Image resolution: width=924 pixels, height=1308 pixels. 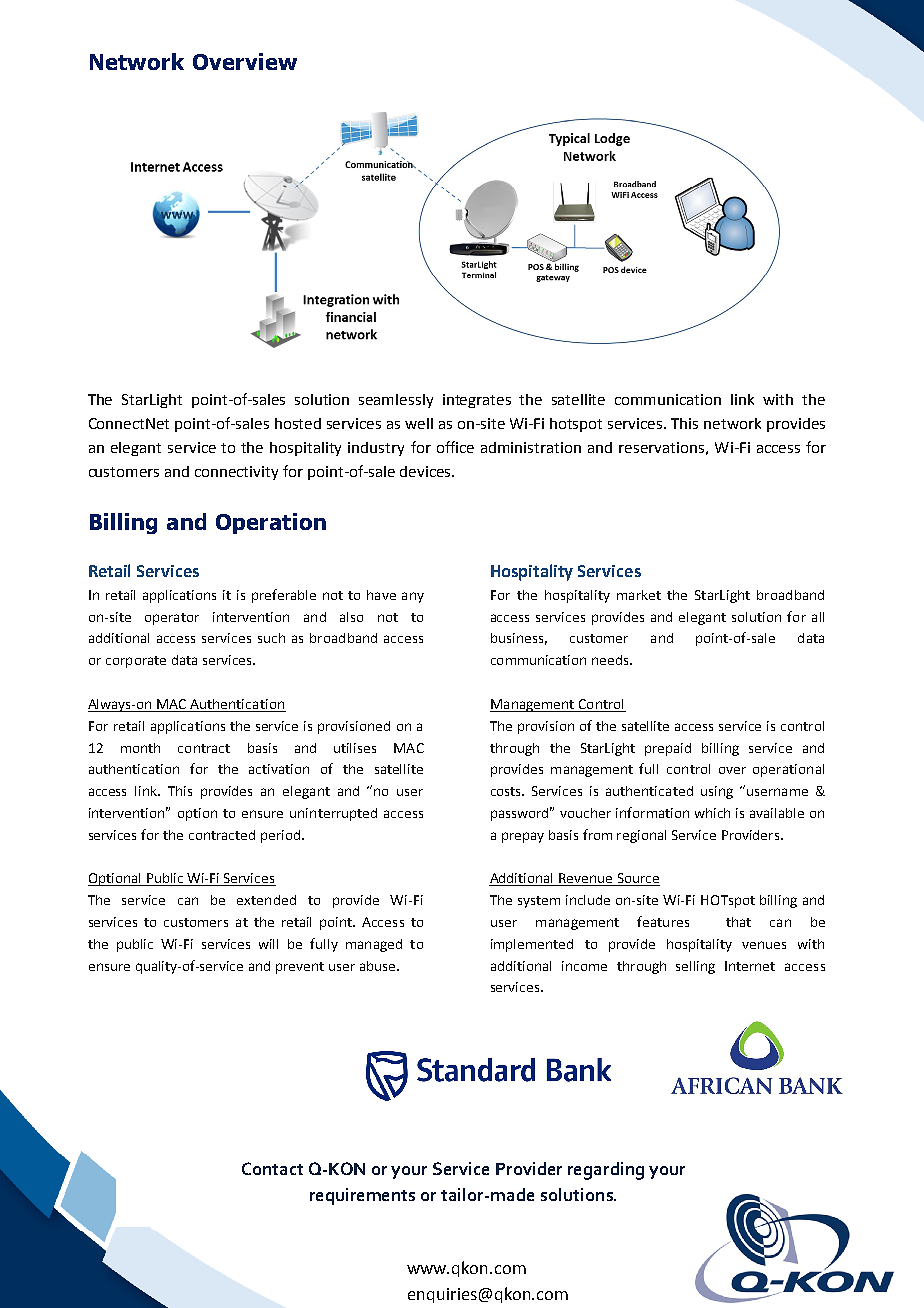 What do you see at coordinates (362, 1196) in the screenshot?
I see `requirements` at bounding box center [362, 1196].
